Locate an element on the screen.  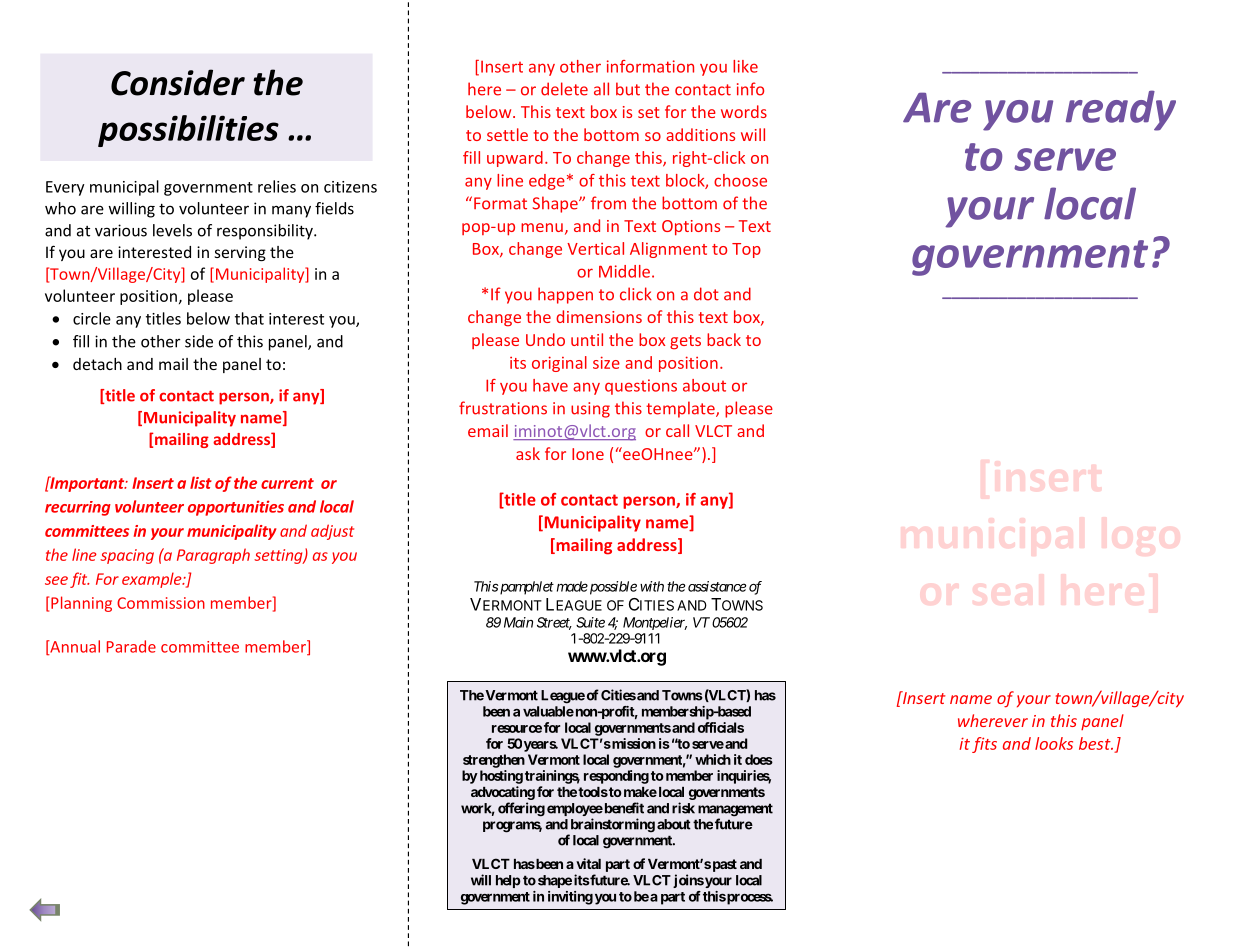
Parade is located at coordinates (131, 646).
